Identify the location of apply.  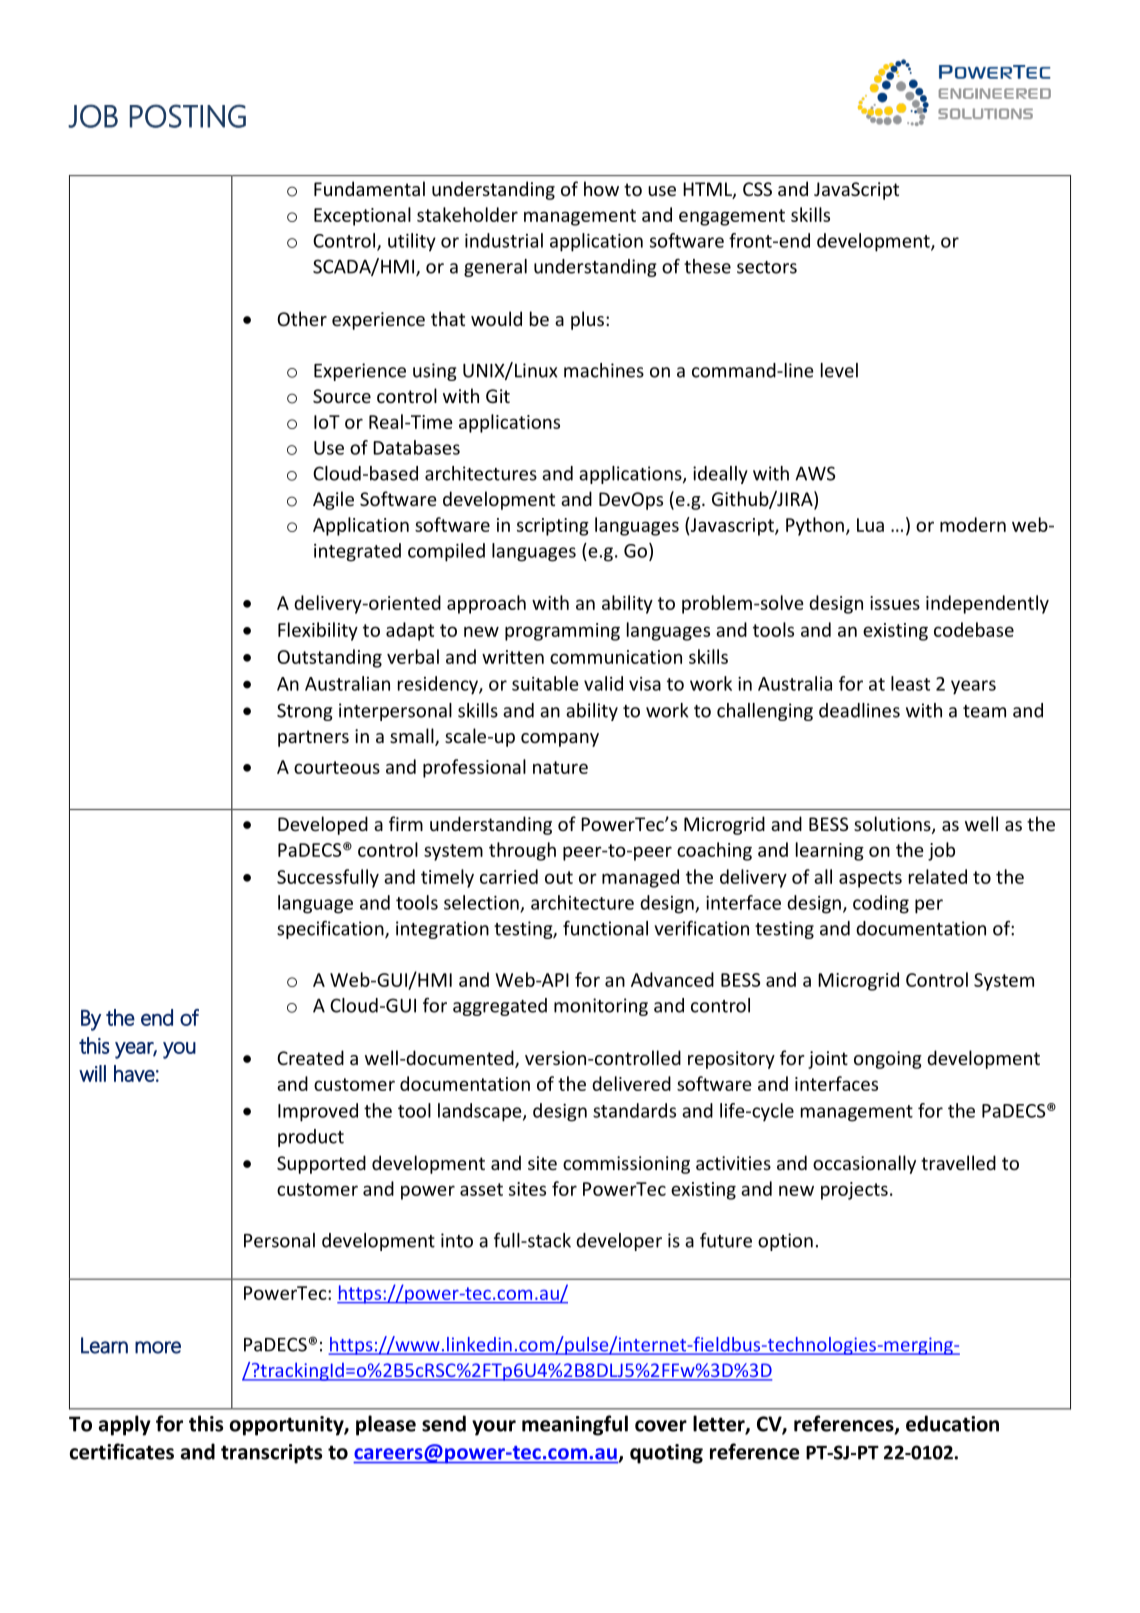
(125, 1425).
